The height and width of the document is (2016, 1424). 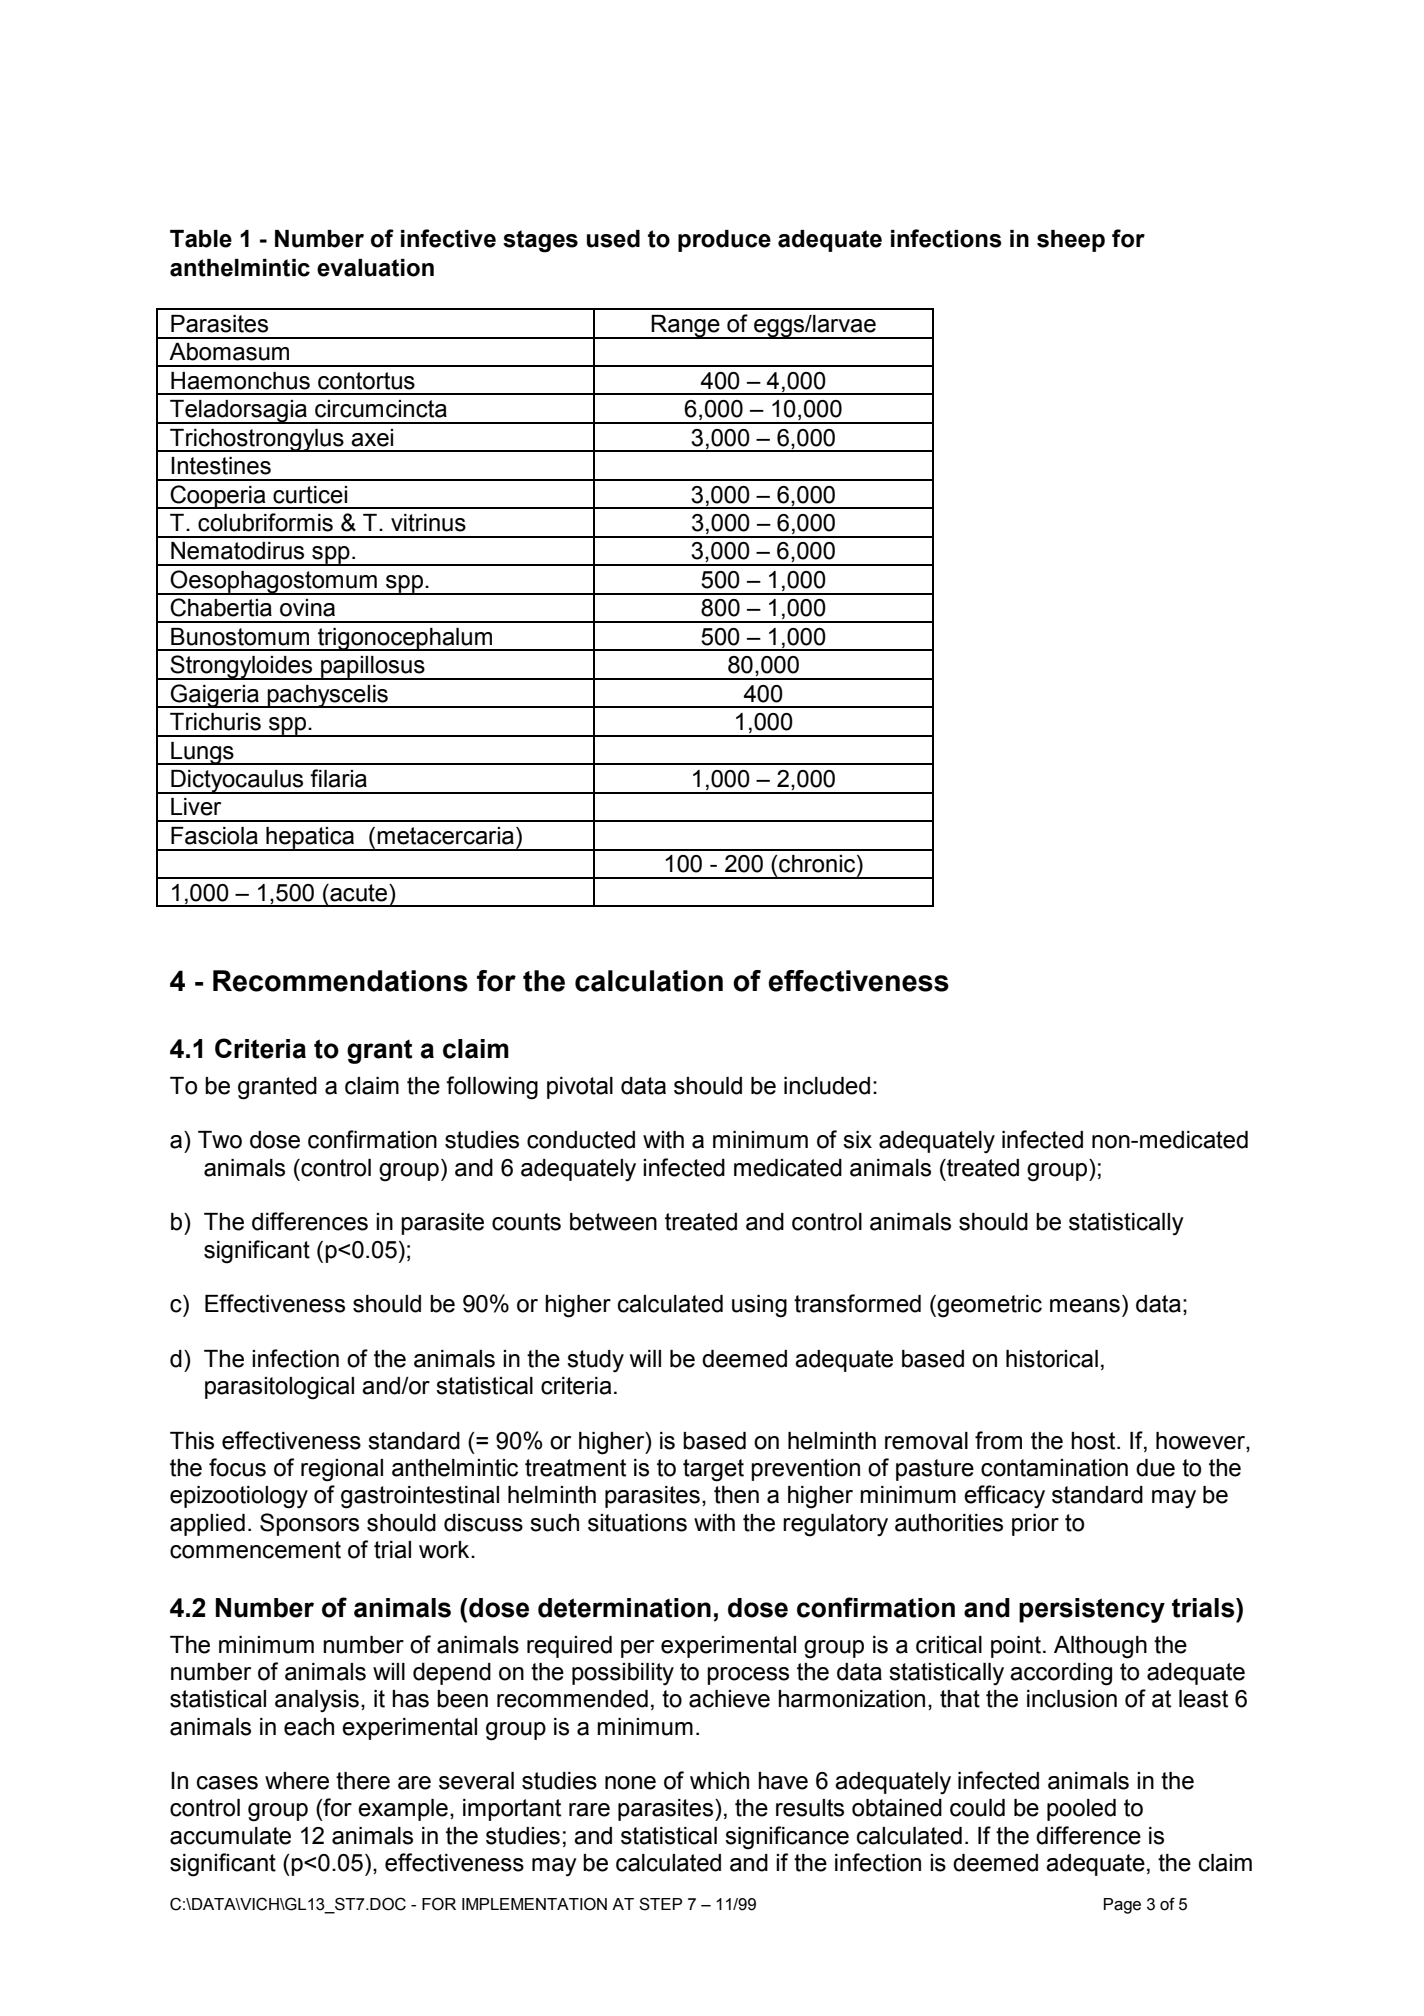 What do you see at coordinates (818, 864) in the document?
I see `chronic` at bounding box center [818, 864].
